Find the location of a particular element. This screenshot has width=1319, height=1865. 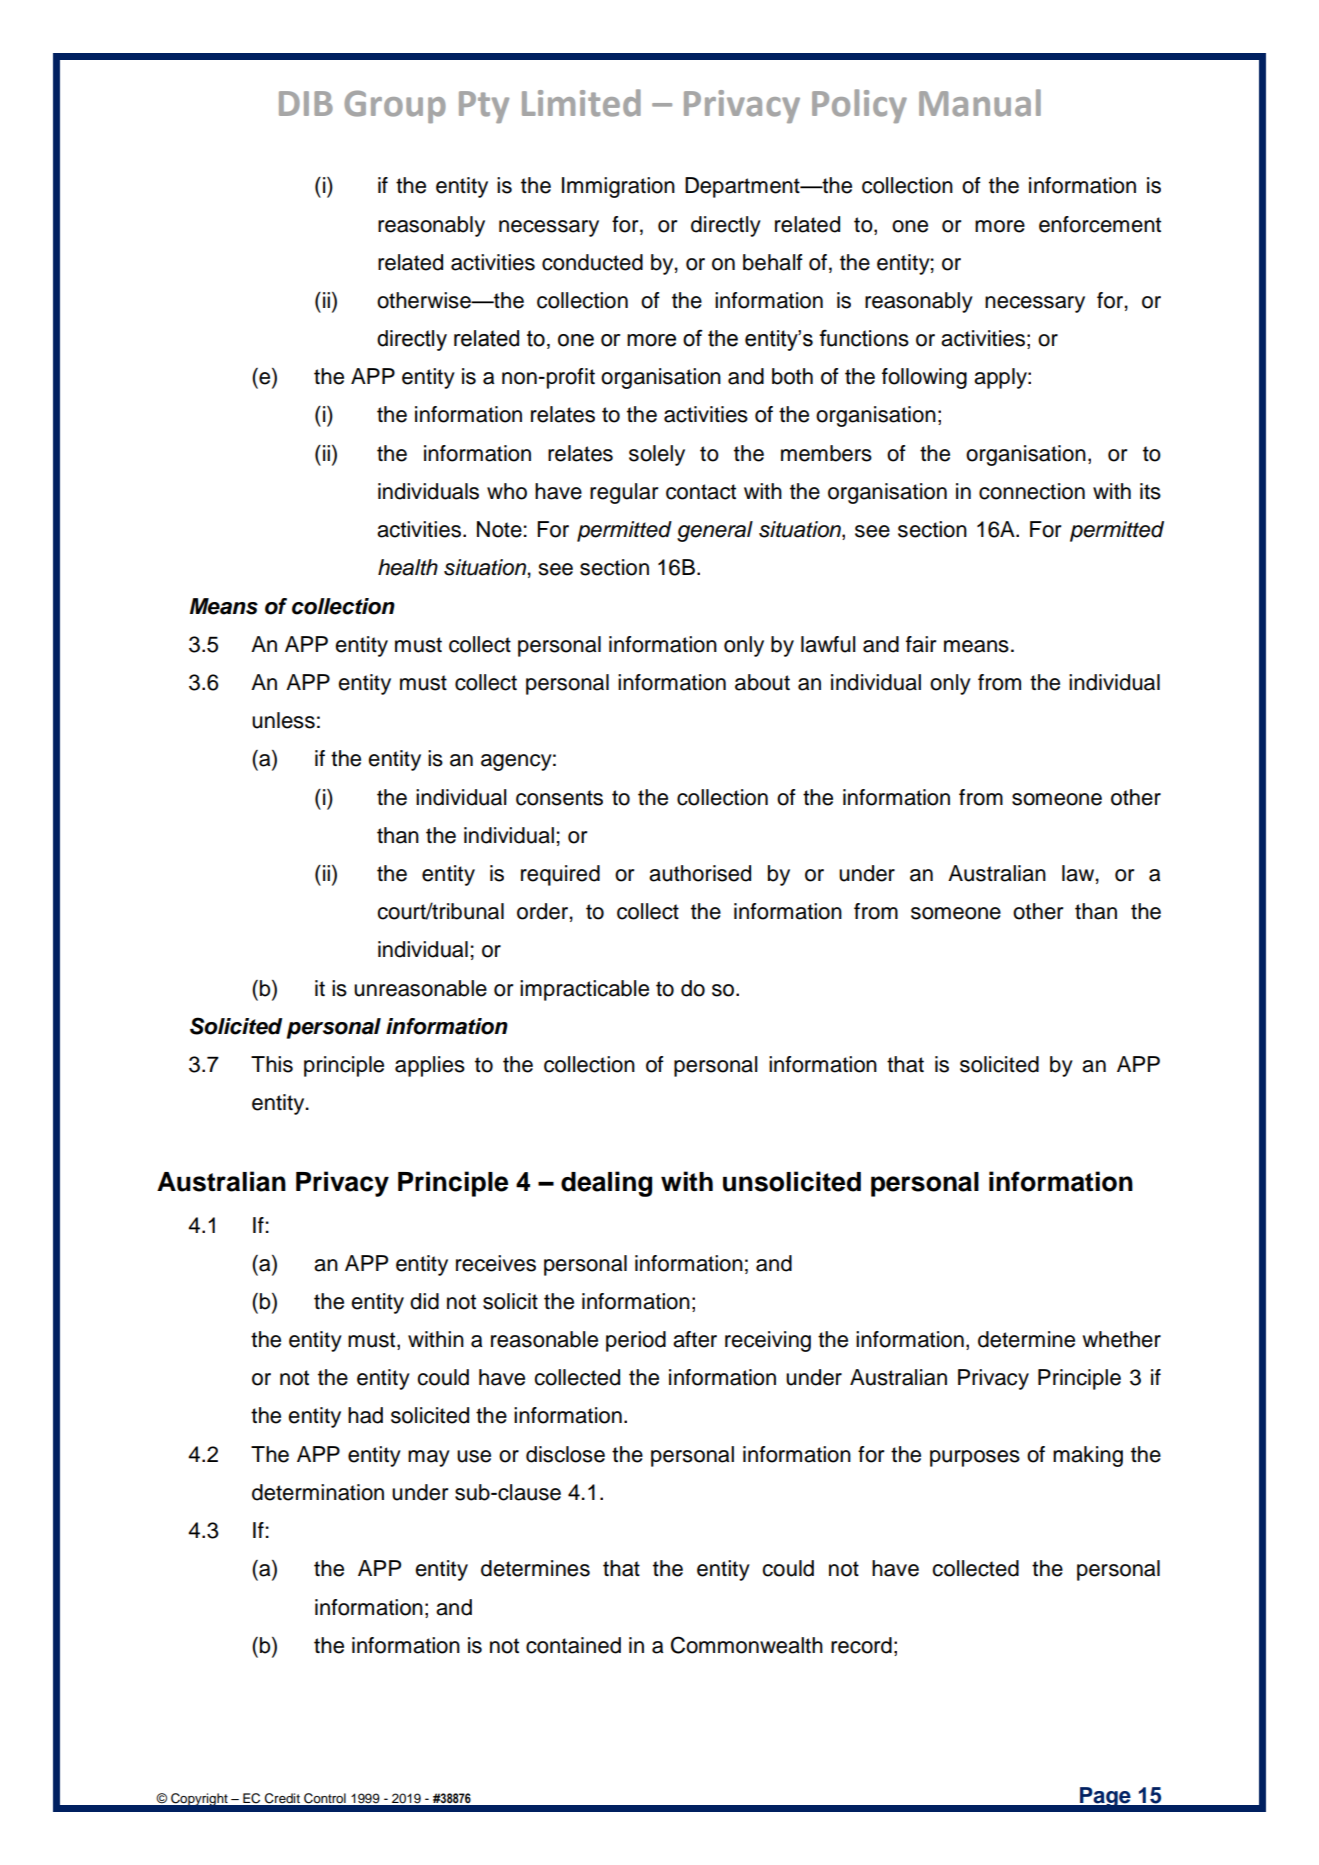

authorised is located at coordinates (700, 873).
